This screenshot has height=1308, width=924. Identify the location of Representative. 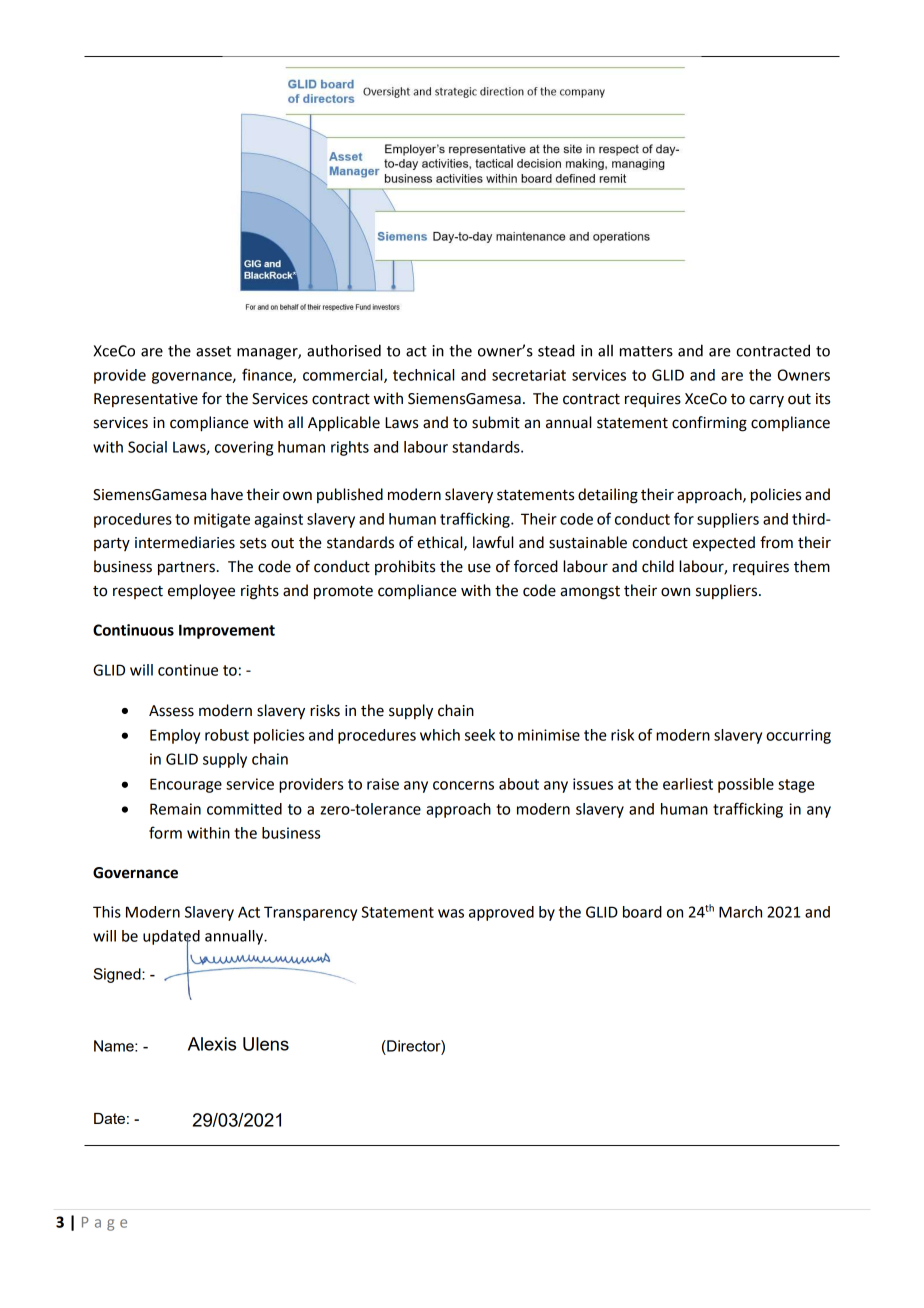
(146, 400).
